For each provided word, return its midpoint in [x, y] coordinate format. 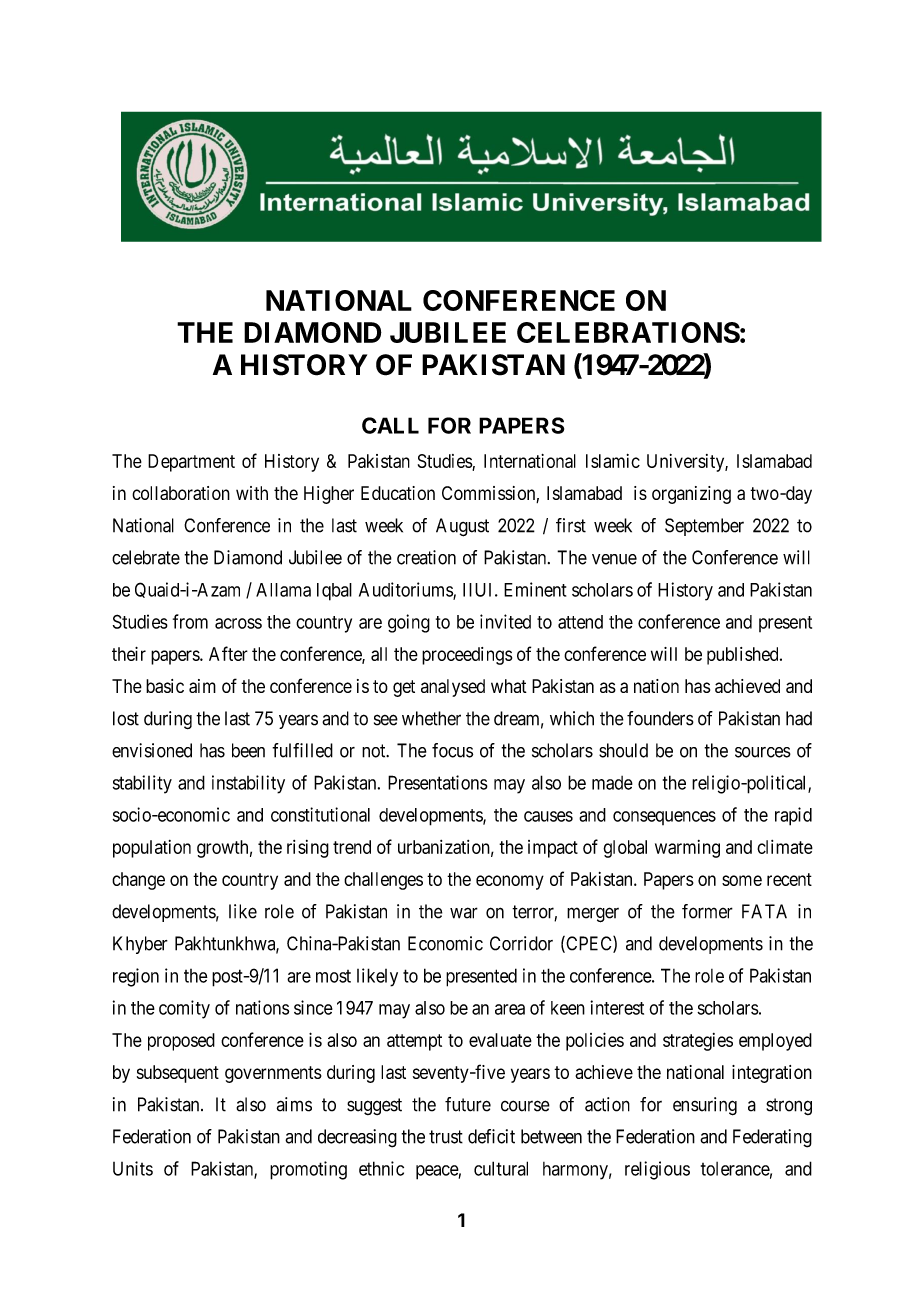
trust [446, 1137]
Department [191, 463]
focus [452, 750]
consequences [664, 818]
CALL [390, 425]
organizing [691, 495]
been [248, 750]
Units [133, 1168]
